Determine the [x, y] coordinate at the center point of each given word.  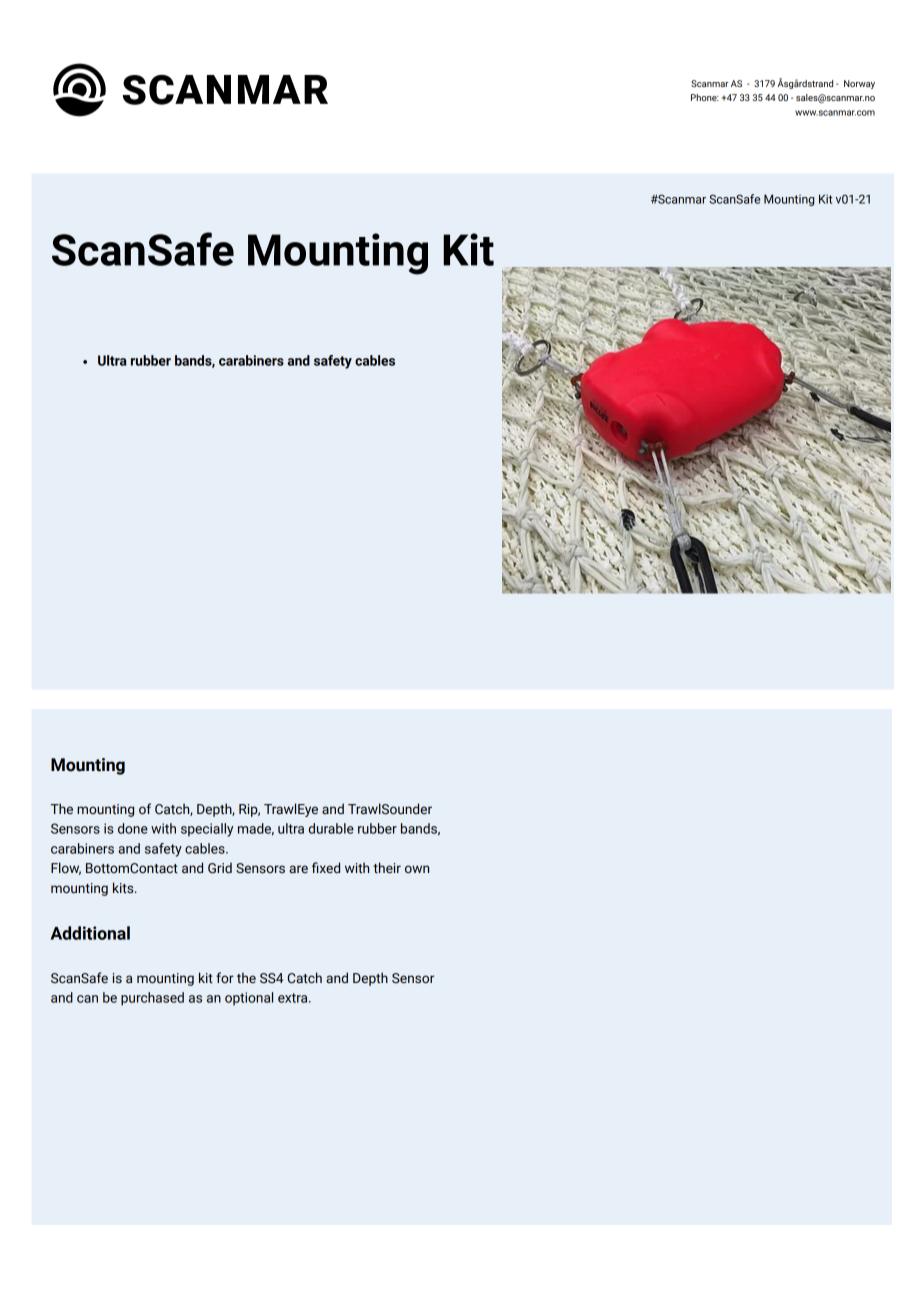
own [417, 869]
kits [124, 888]
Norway [859, 84]
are [298, 869]
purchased [152, 999]
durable [331, 828]
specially [207, 830]
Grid [220, 868]
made [256, 829]
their [387, 868]
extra [294, 998]
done [133, 828]
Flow [66, 868]
